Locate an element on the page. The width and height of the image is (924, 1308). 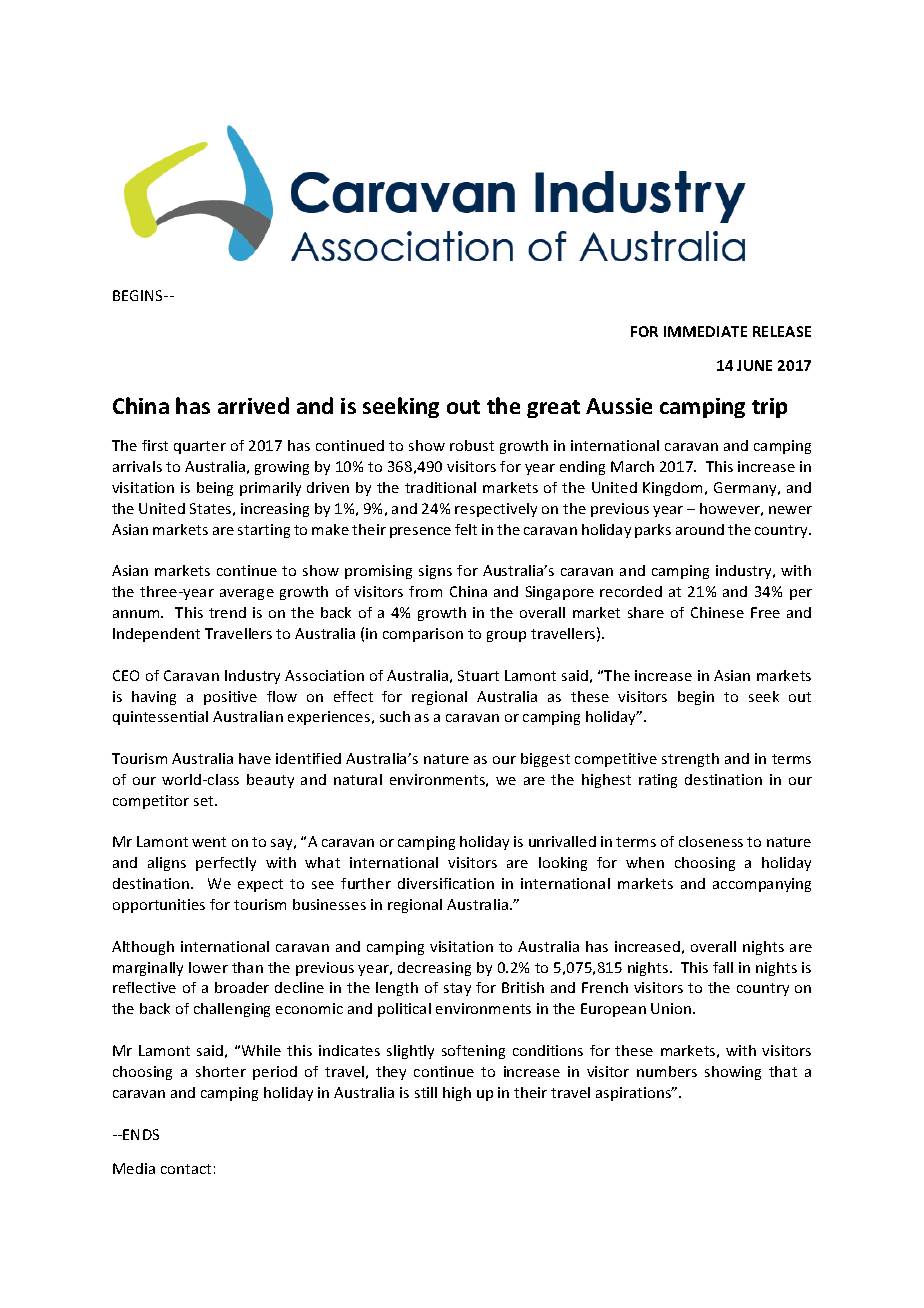
numbers is located at coordinates (667, 1071).
